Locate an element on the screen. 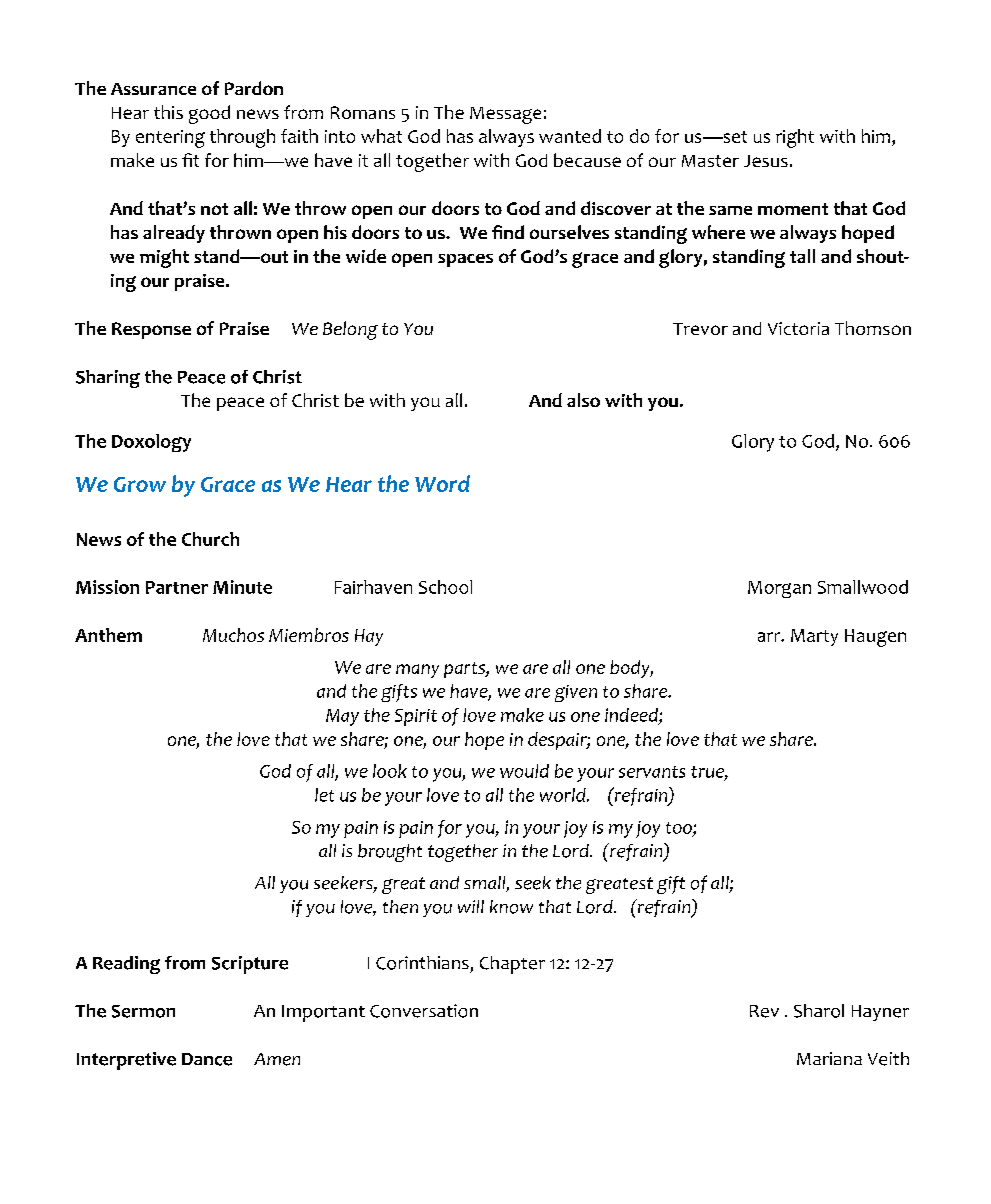 Image resolution: width=991 pixels, height=1204 pixels. would is located at coordinates (524, 771).
